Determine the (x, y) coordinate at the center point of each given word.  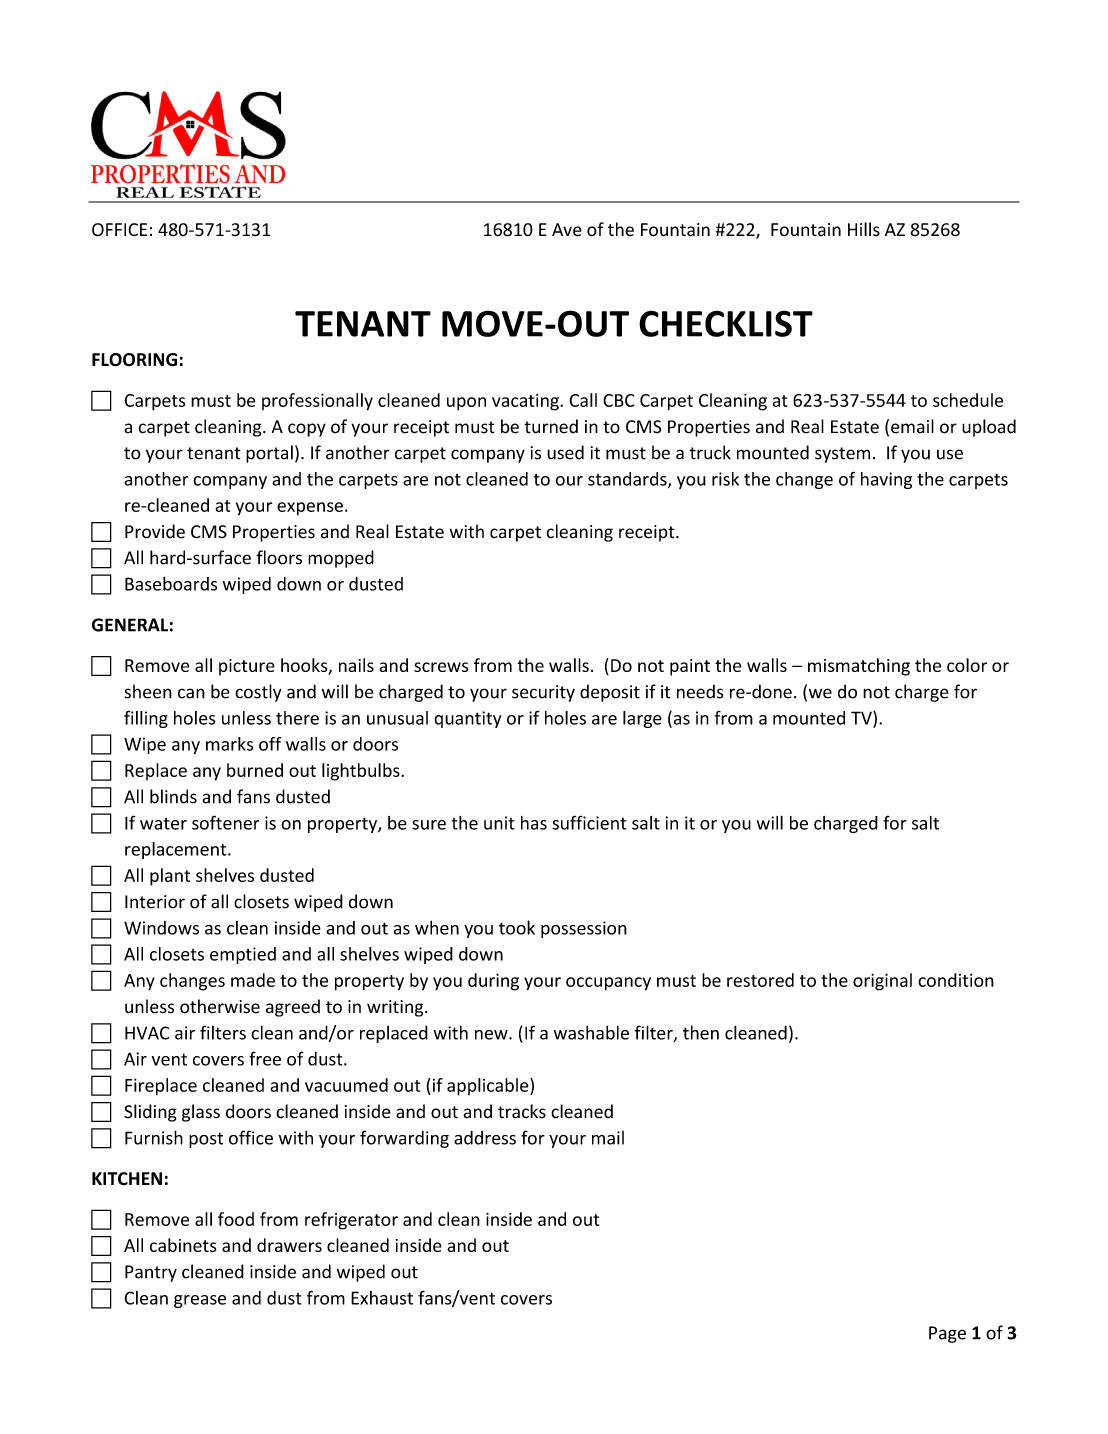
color (967, 665)
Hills (864, 229)
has (534, 823)
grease (200, 1301)
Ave (567, 230)
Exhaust (382, 1298)
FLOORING (134, 360)
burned (255, 770)
